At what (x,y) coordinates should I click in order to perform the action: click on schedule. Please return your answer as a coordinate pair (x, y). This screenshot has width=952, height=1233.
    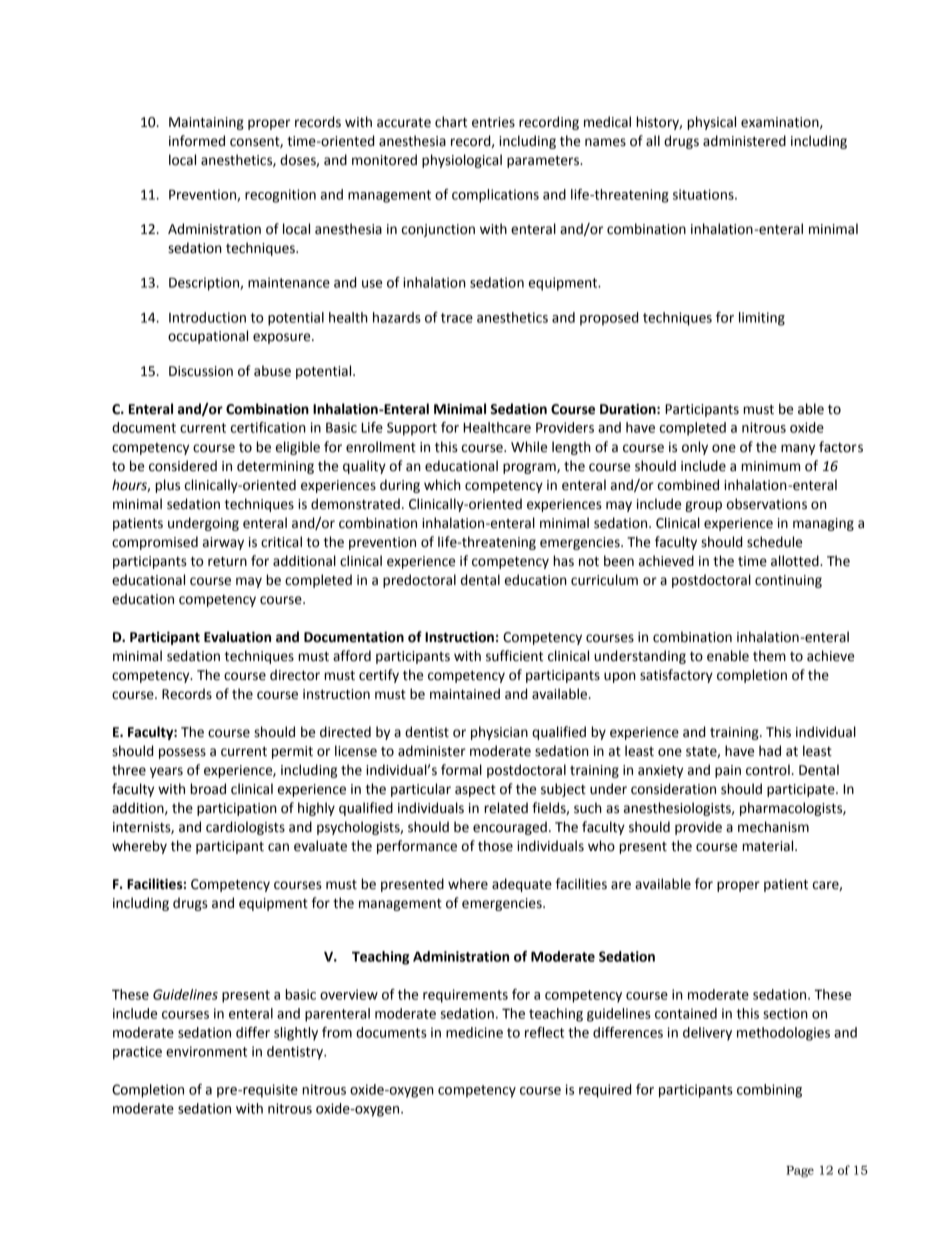
    Looking at the image, I should click on (774, 542).
